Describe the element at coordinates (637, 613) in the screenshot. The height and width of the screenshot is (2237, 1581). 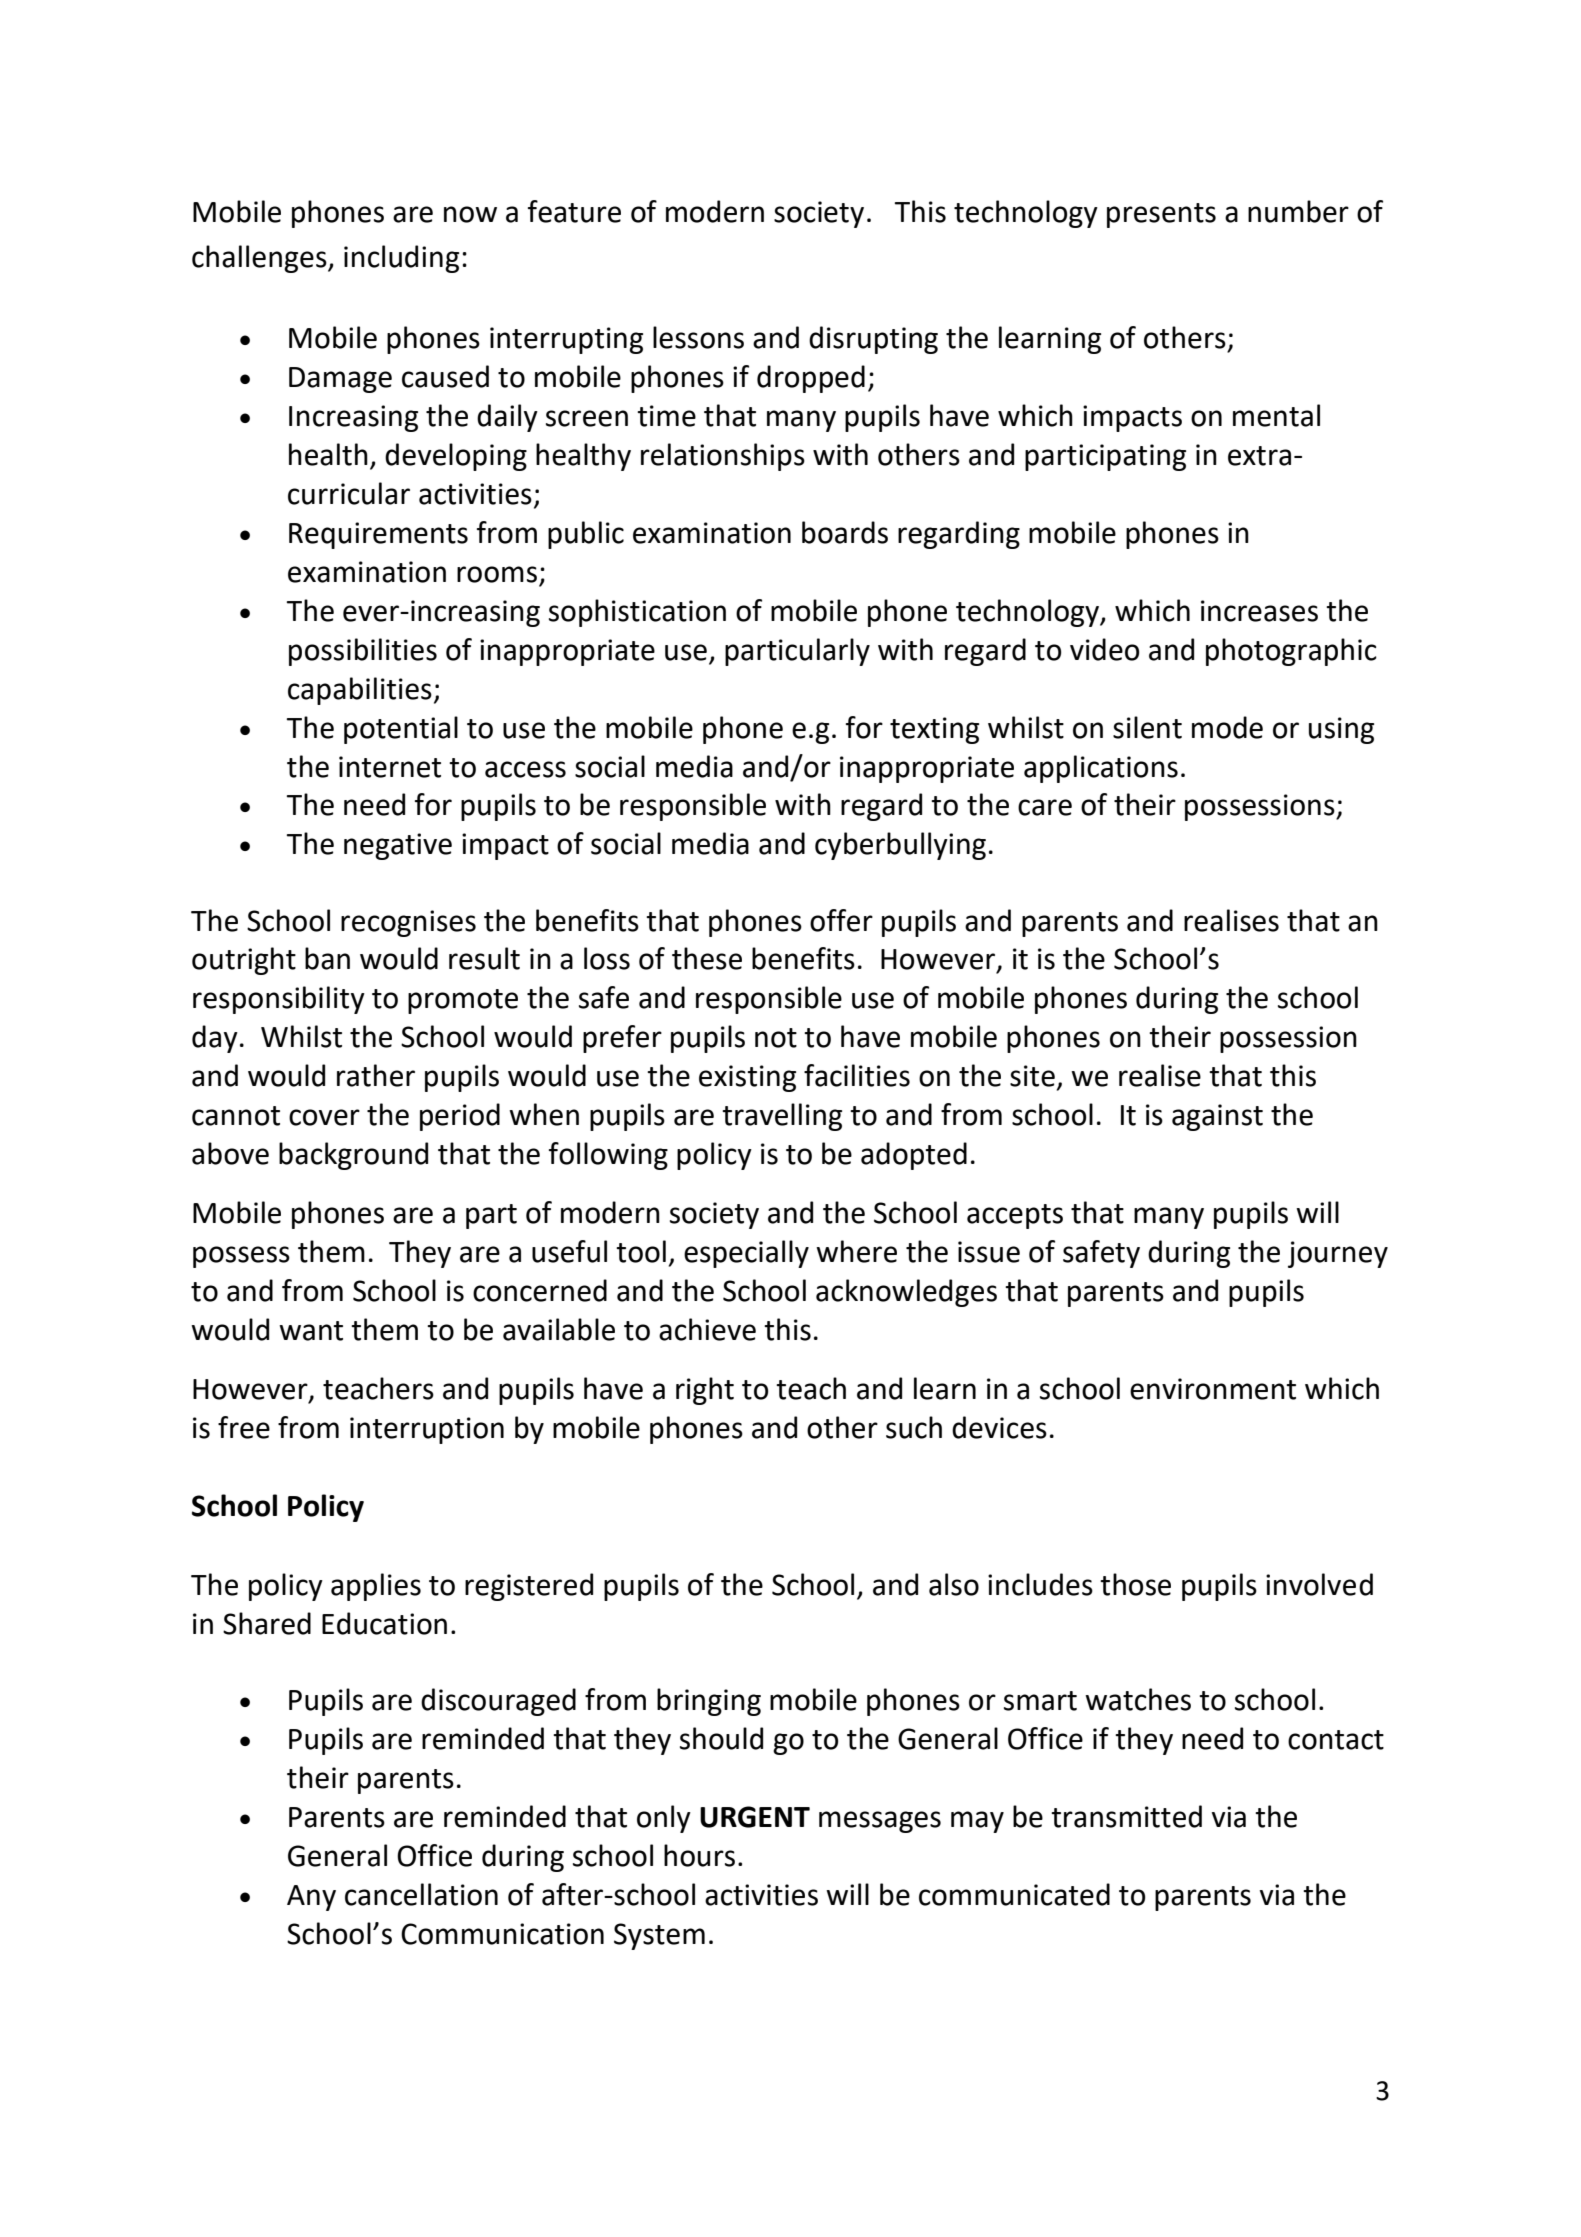
I see `sophistication` at that location.
